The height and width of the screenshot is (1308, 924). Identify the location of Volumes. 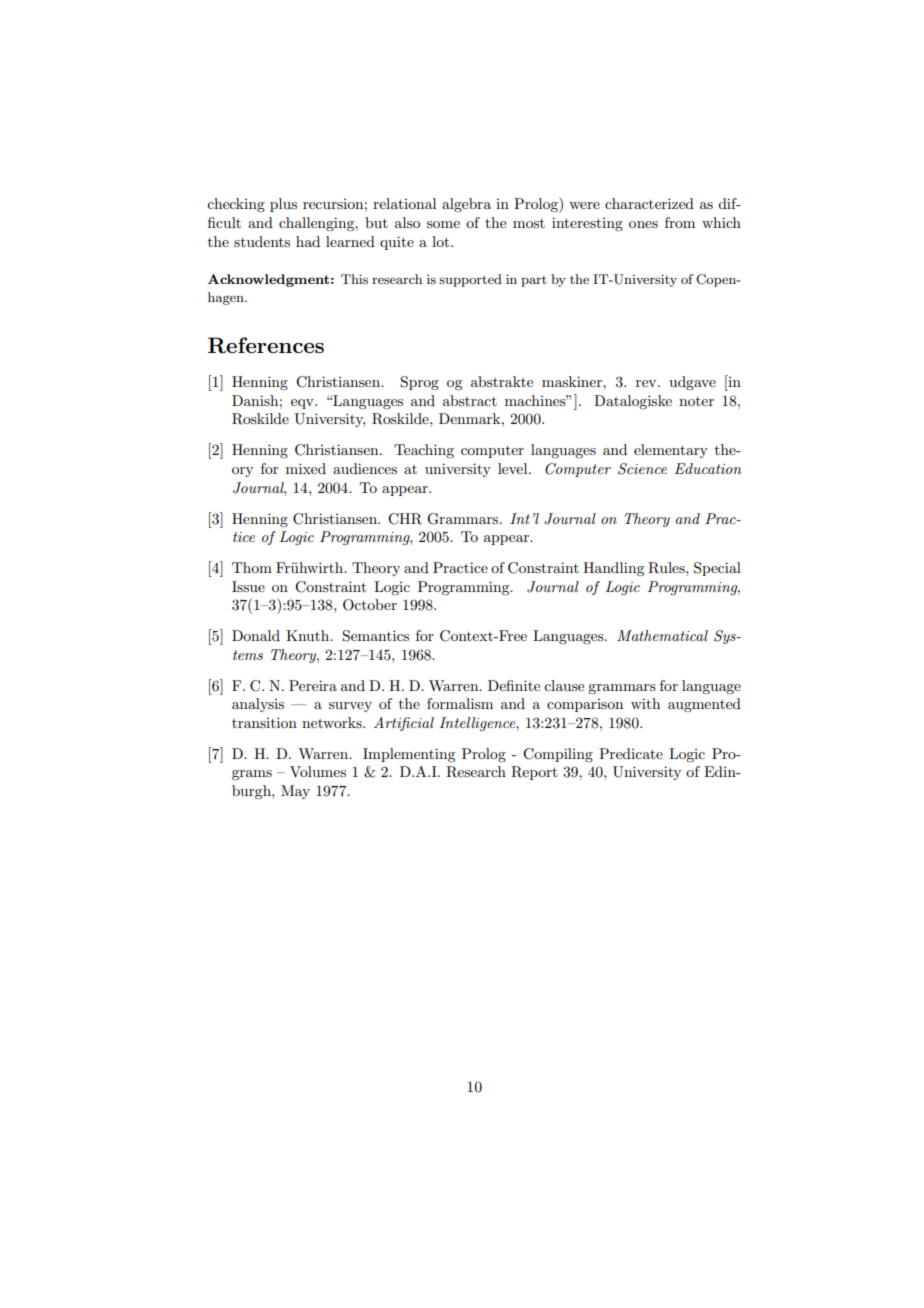
(318, 771).
